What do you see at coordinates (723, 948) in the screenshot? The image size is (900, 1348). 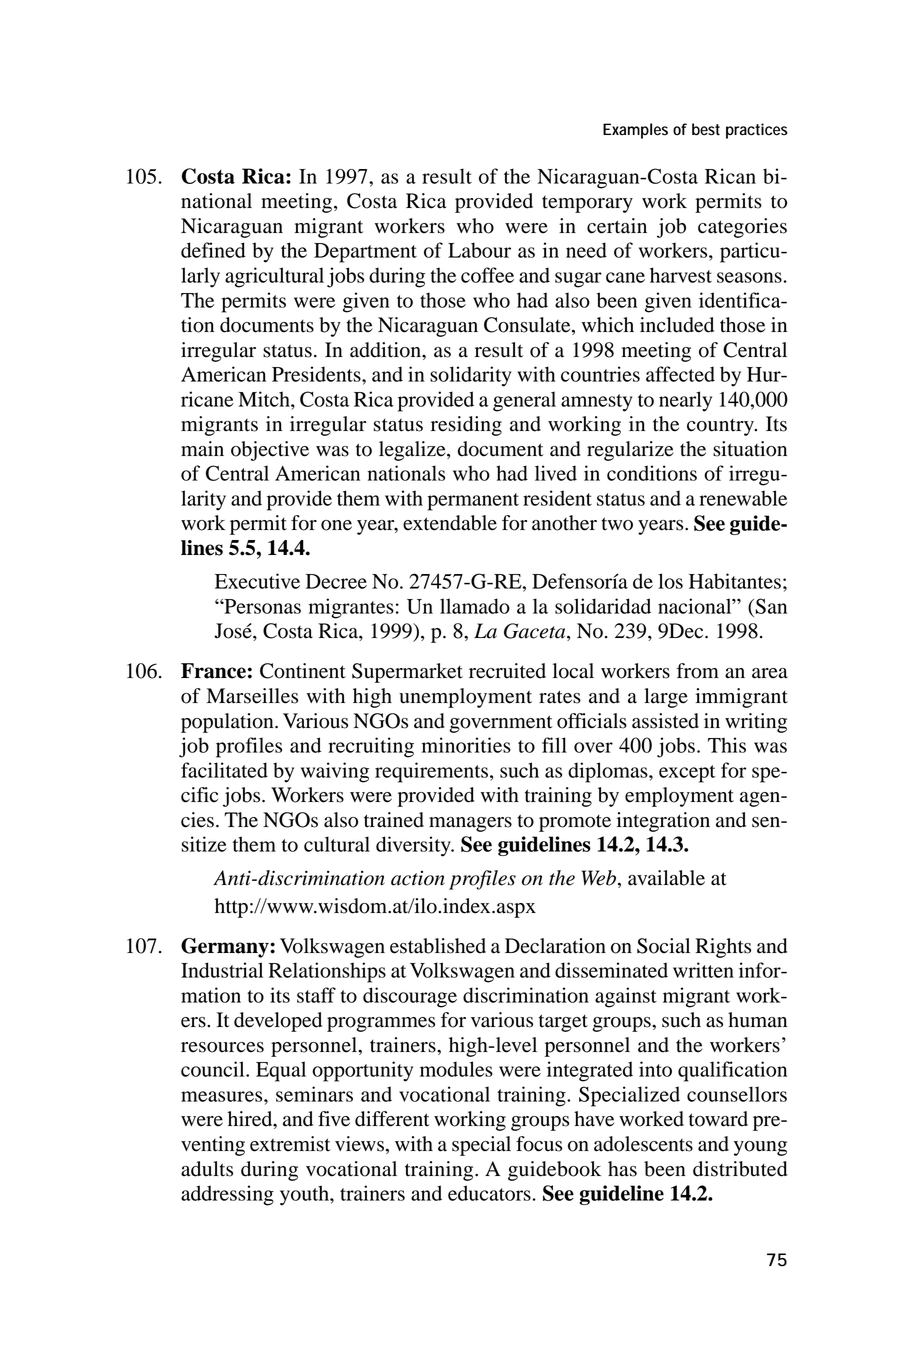 I see `Rights` at bounding box center [723, 948].
